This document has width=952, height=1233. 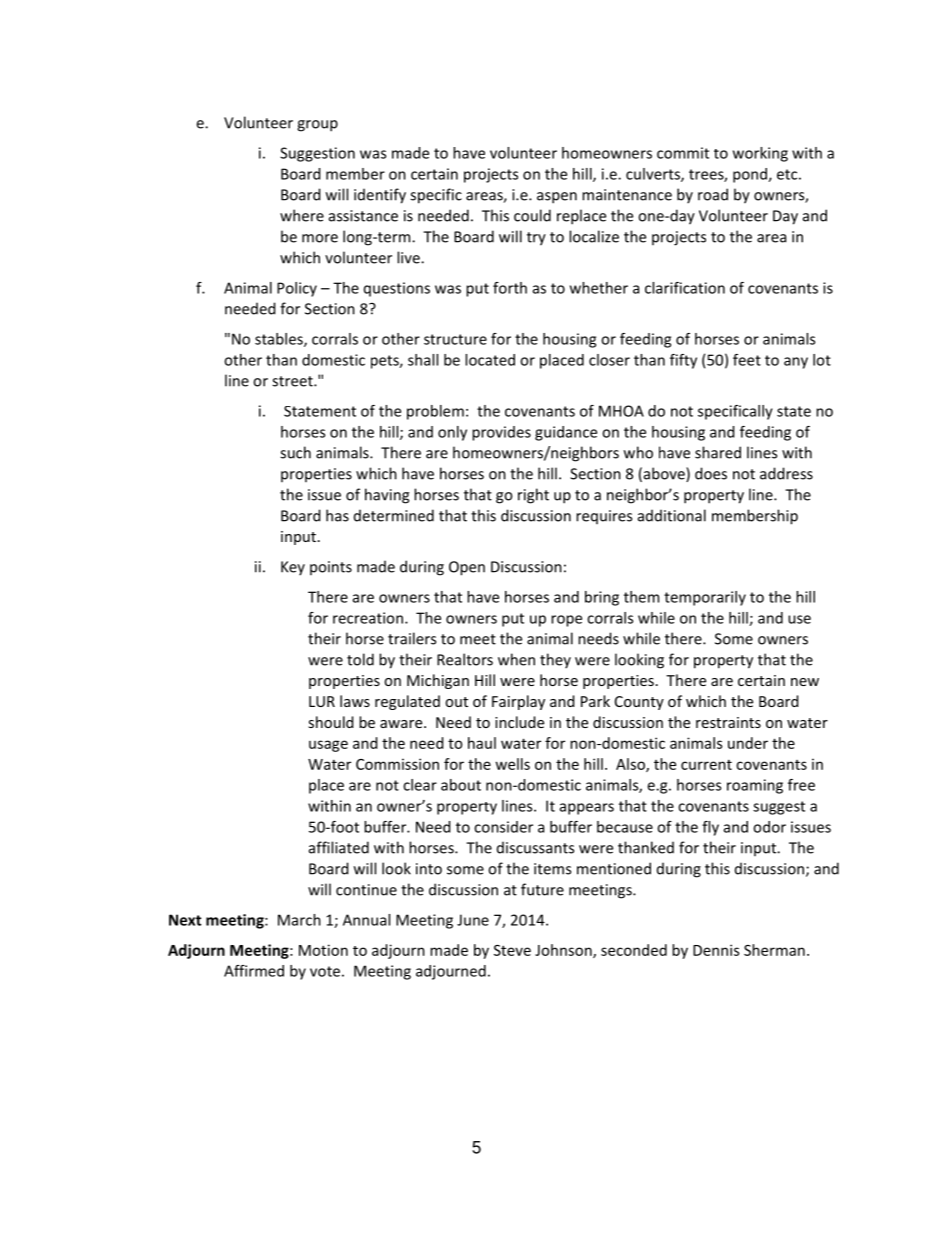 I want to click on Sherman, so click(x=774, y=950).
